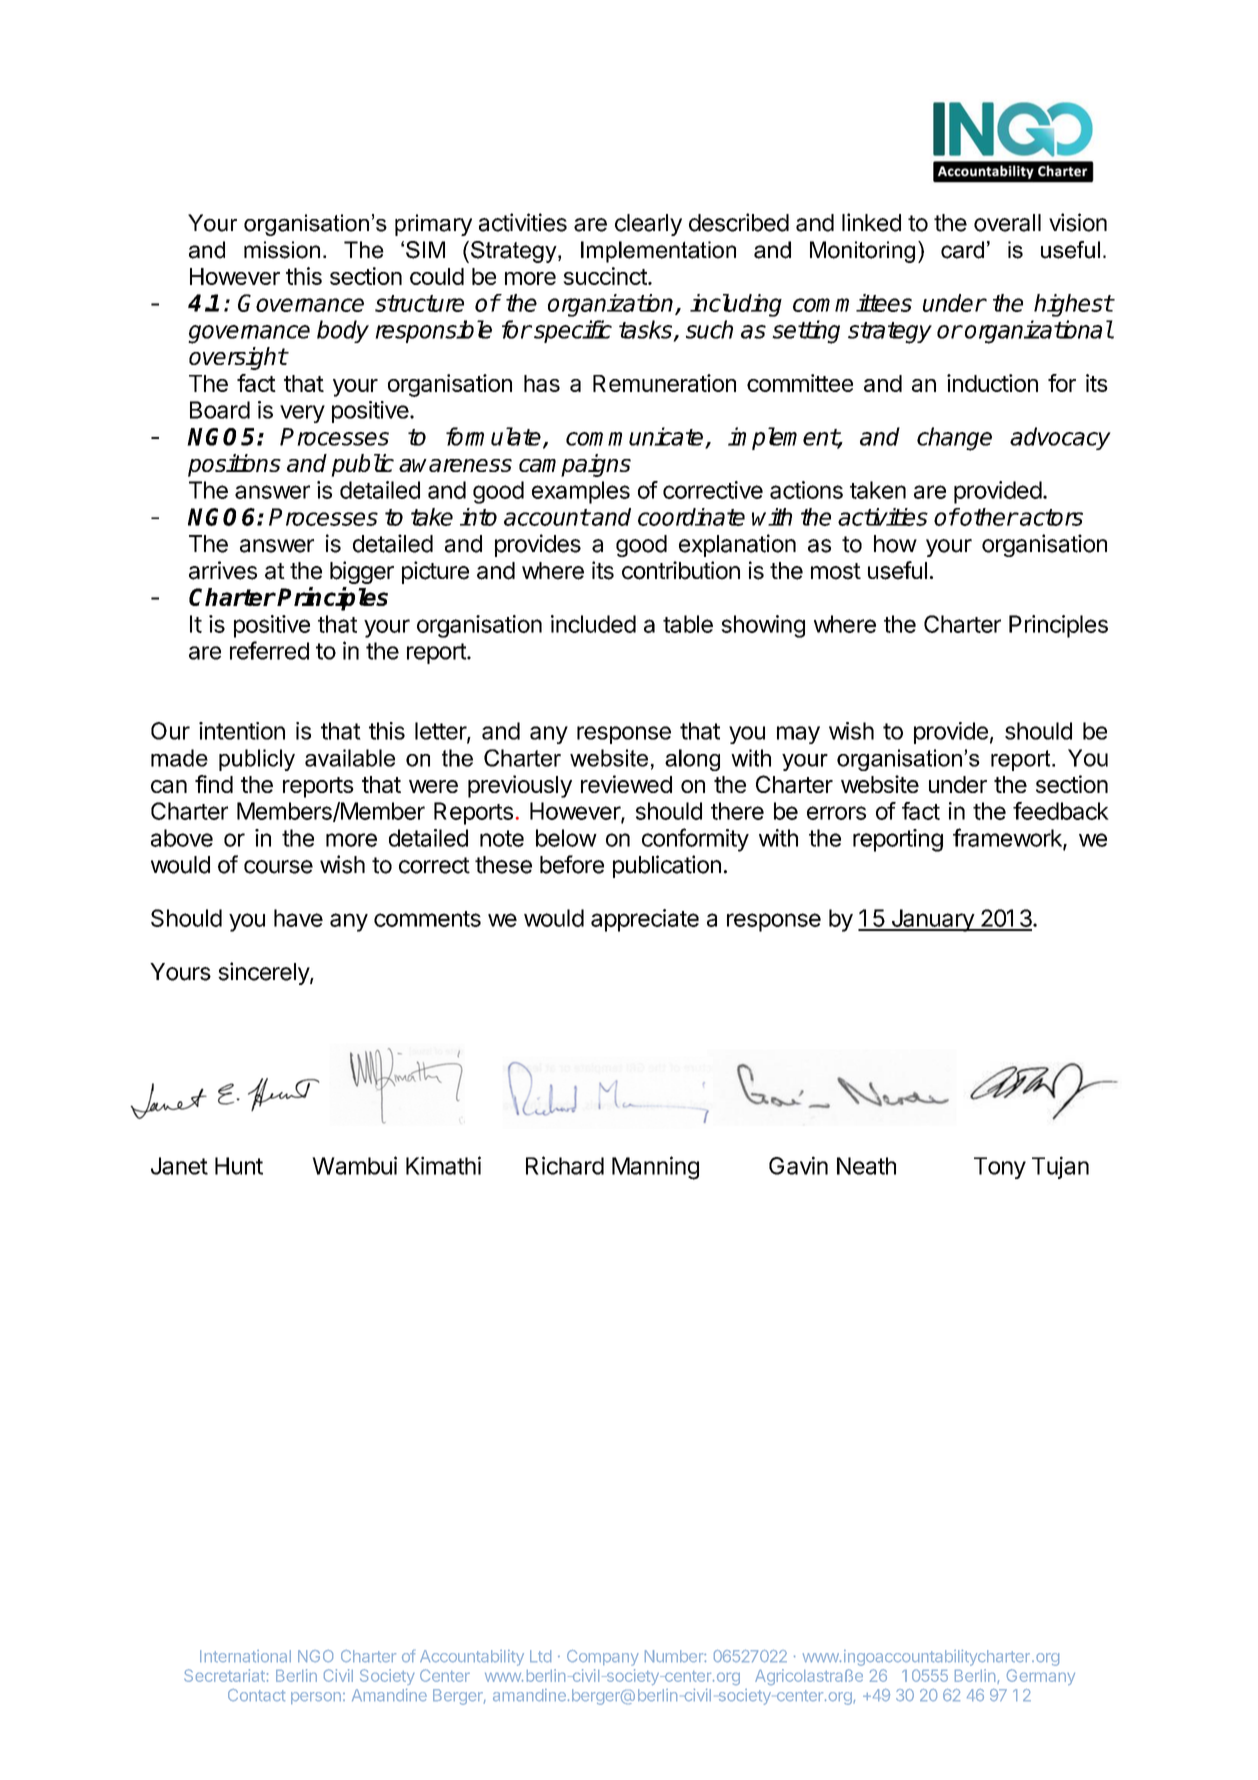  I want to click on reviewed, so click(626, 784).
